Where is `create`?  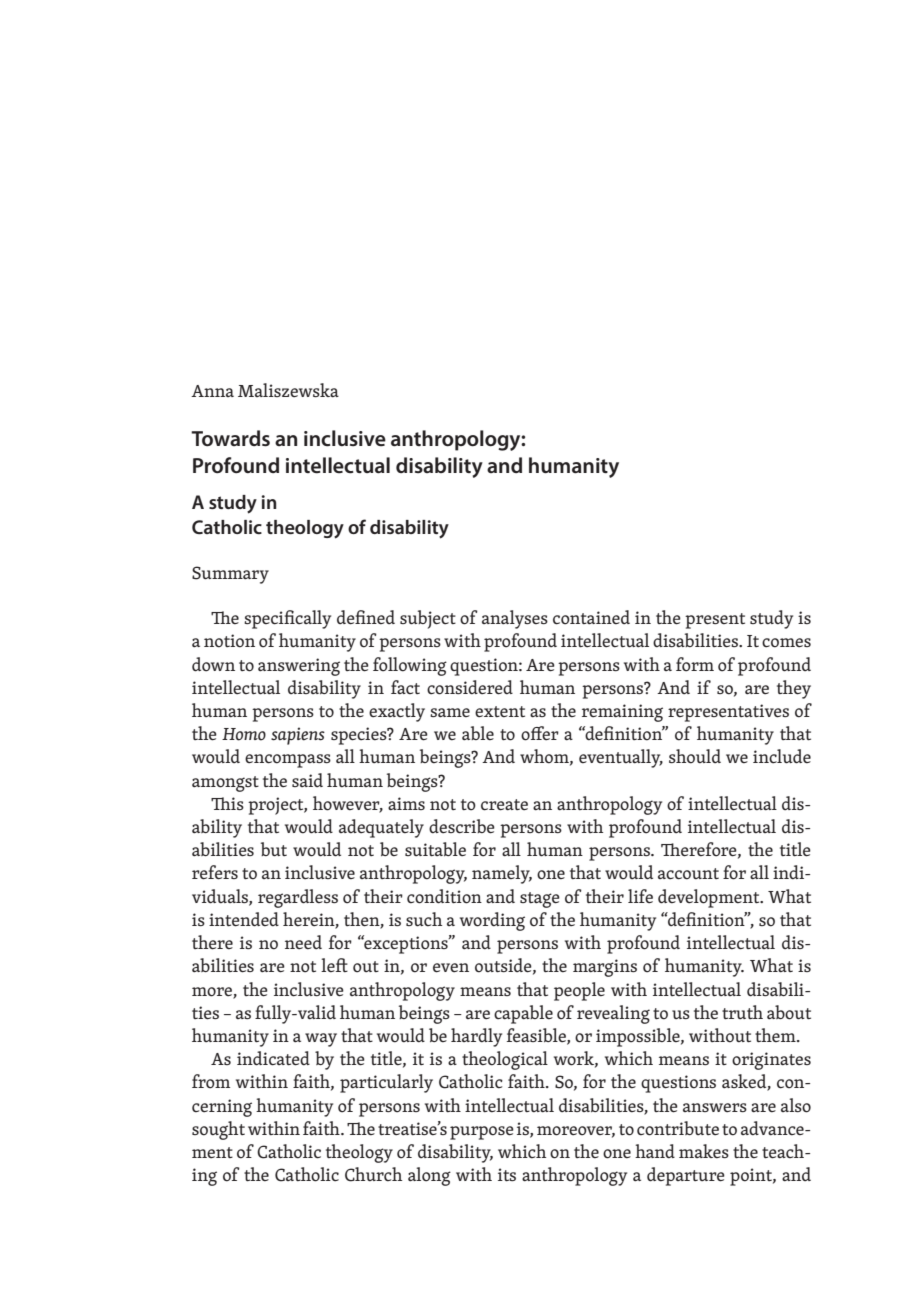
create is located at coordinates (504, 805).
